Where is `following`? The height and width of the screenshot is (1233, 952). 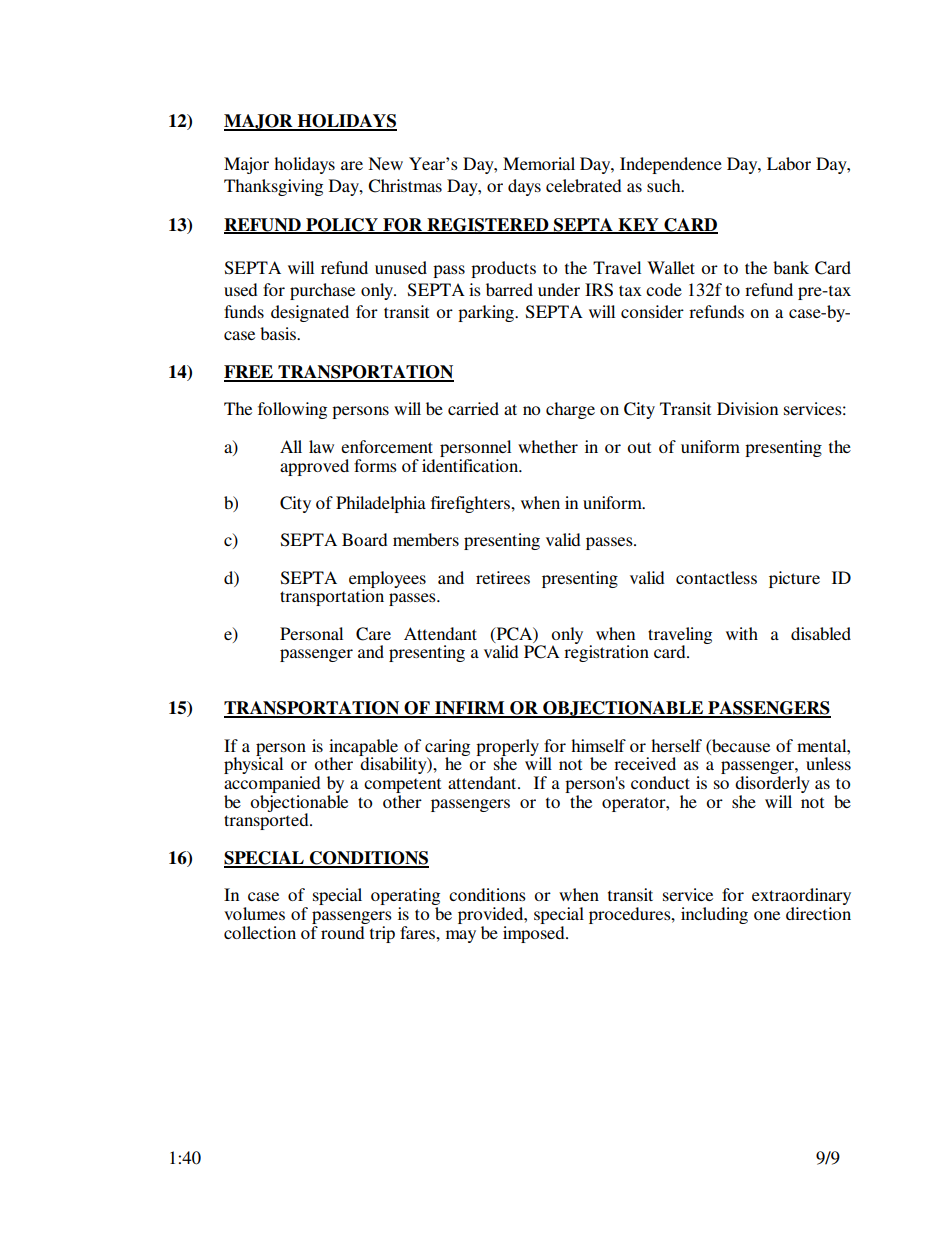 following is located at coordinates (292, 410).
